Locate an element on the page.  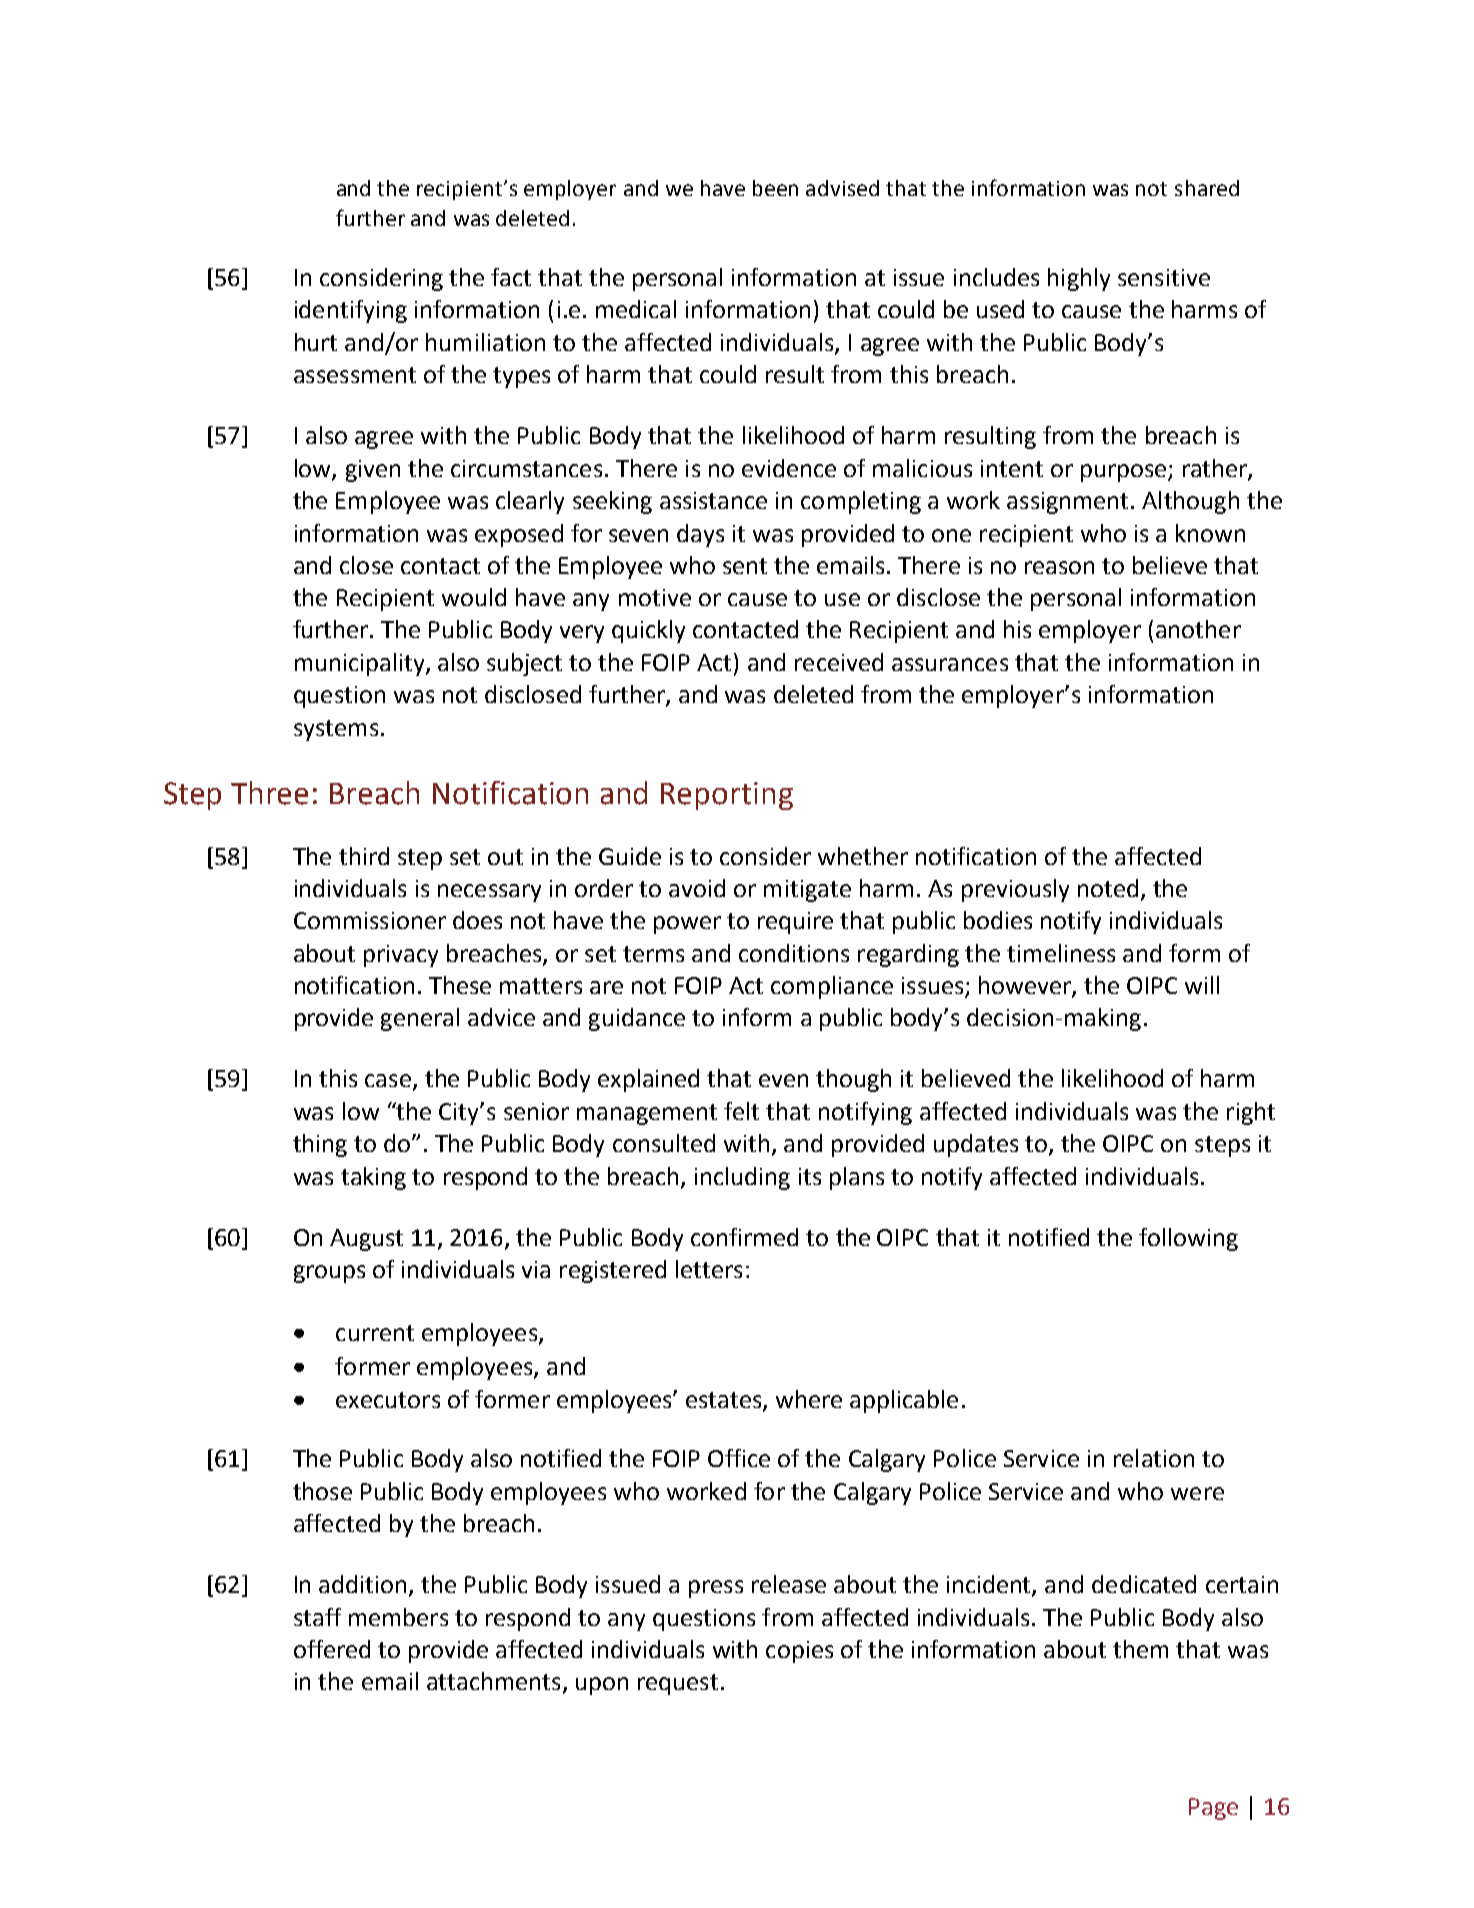
Reporting is located at coordinates (727, 796).
